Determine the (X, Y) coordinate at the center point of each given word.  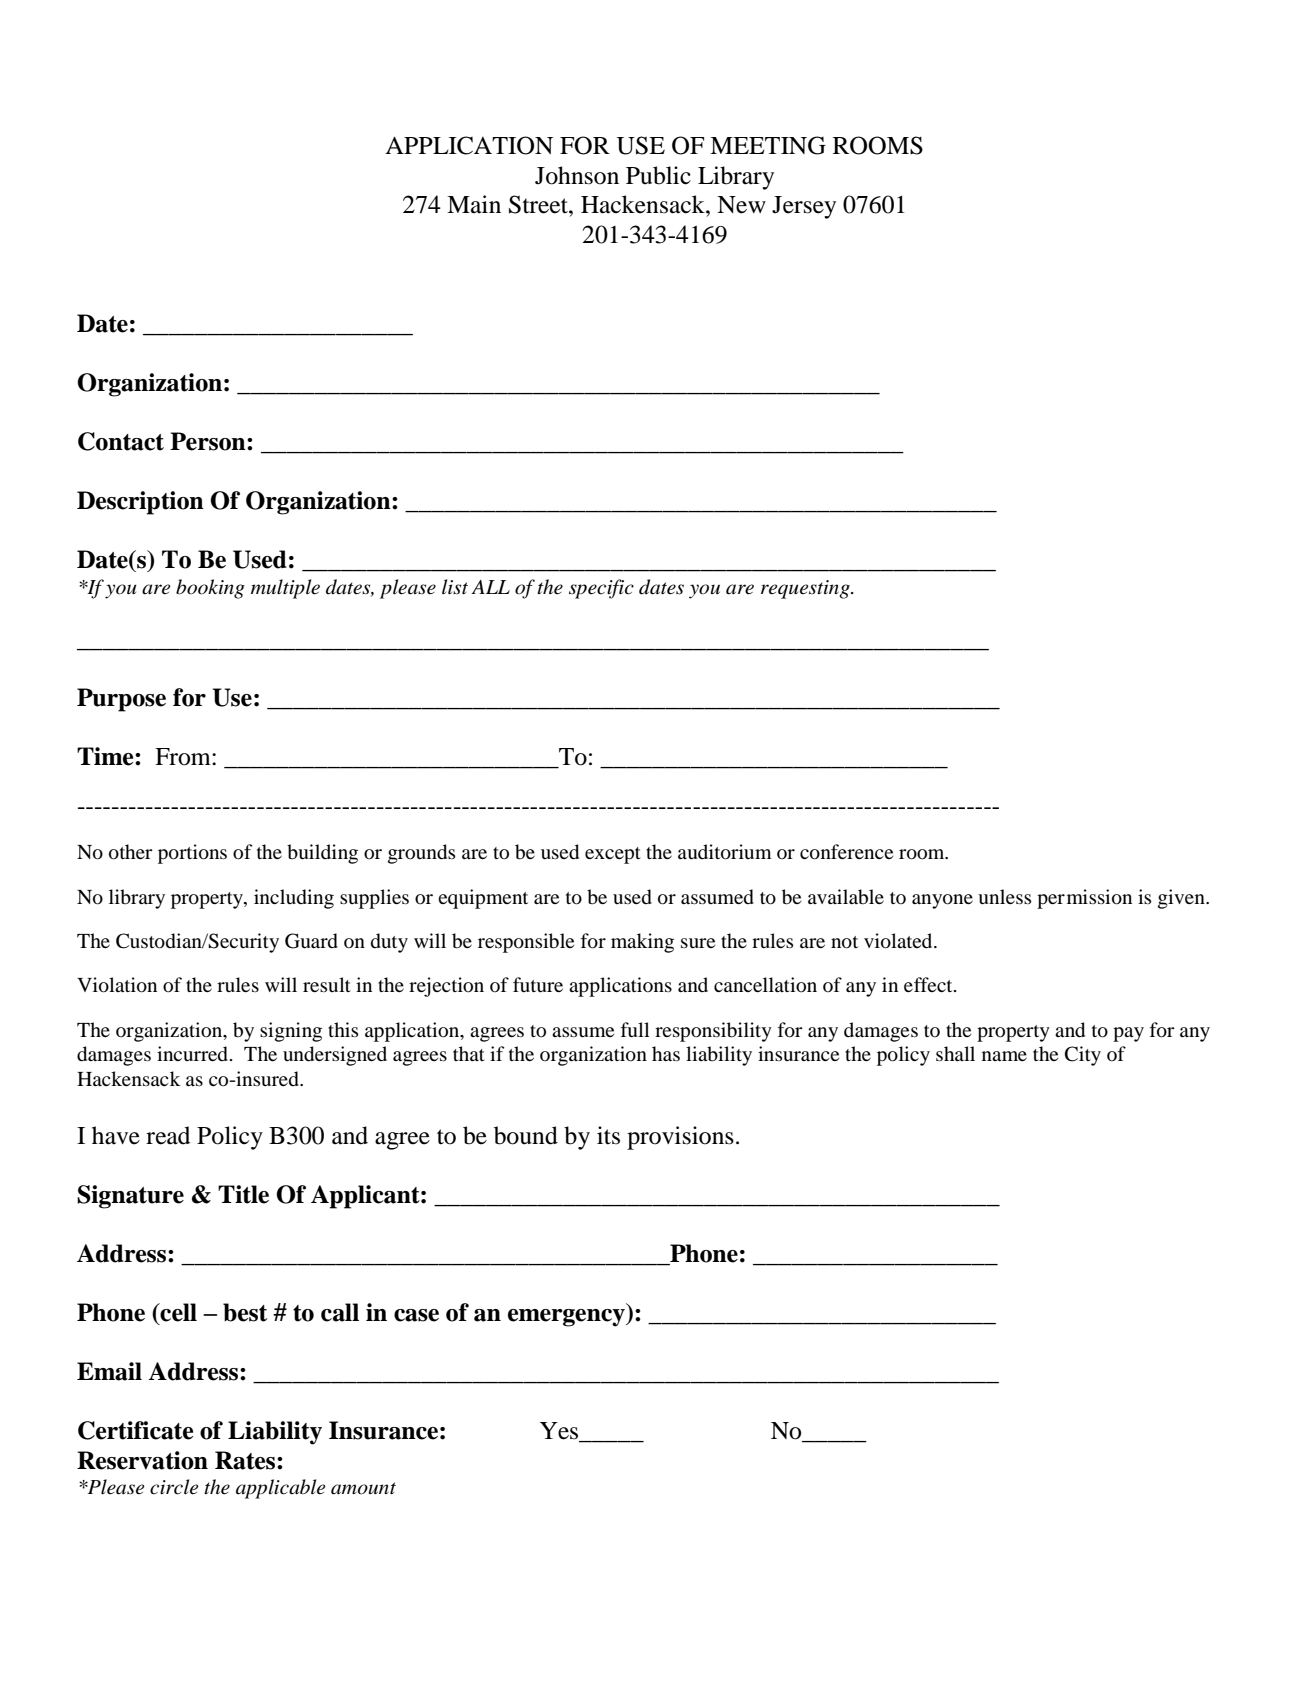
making (642, 943)
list (455, 587)
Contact (121, 441)
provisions (680, 1138)
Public (658, 175)
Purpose (121, 700)
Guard (311, 941)
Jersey (804, 207)
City (1083, 1056)
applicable (280, 1489)
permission (1084, 899)
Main (474, 204)
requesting (806, 589)
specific (601, 589)
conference (846, 852)
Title (243, 1194)
